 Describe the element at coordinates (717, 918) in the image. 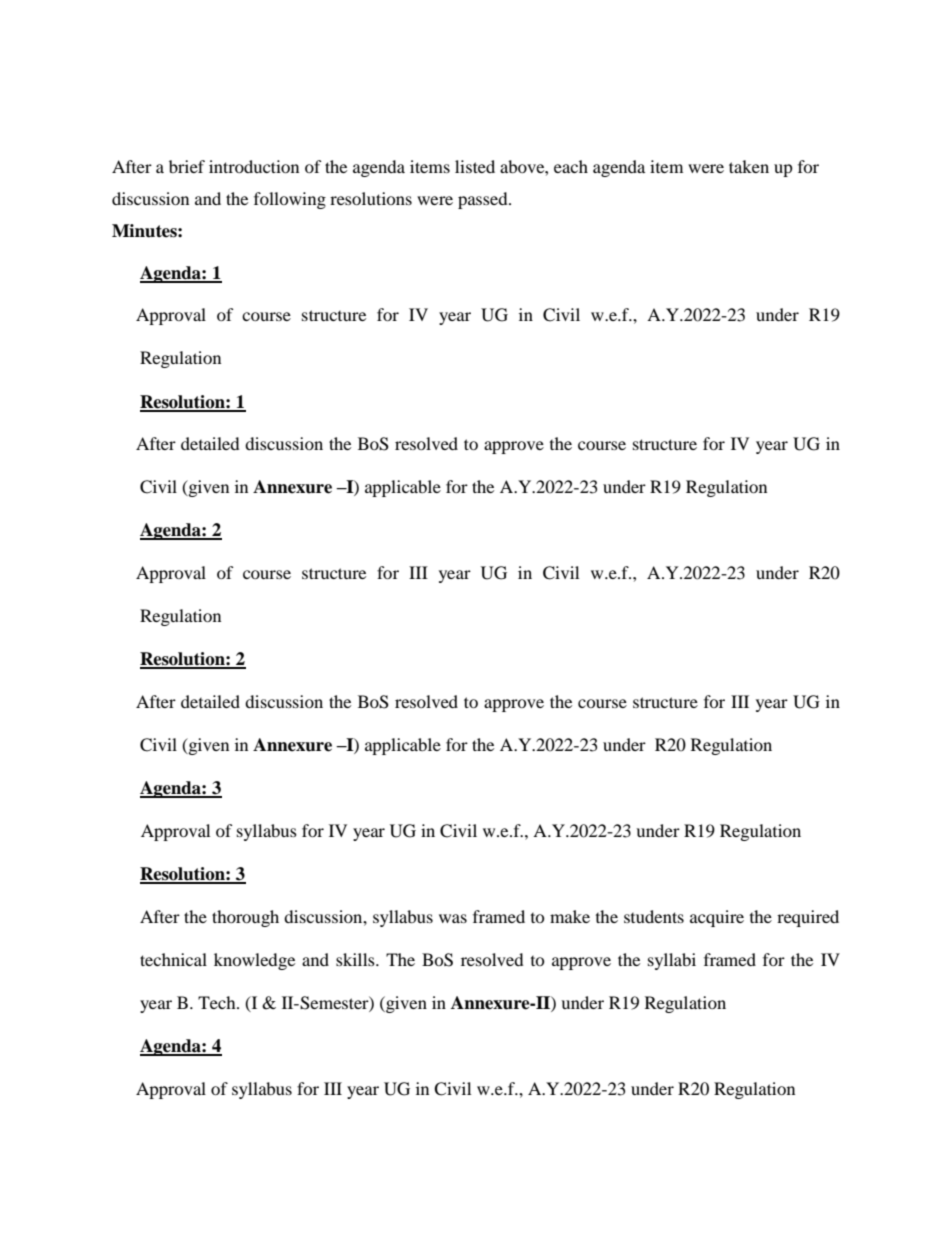

I see `acquire` at that location.
